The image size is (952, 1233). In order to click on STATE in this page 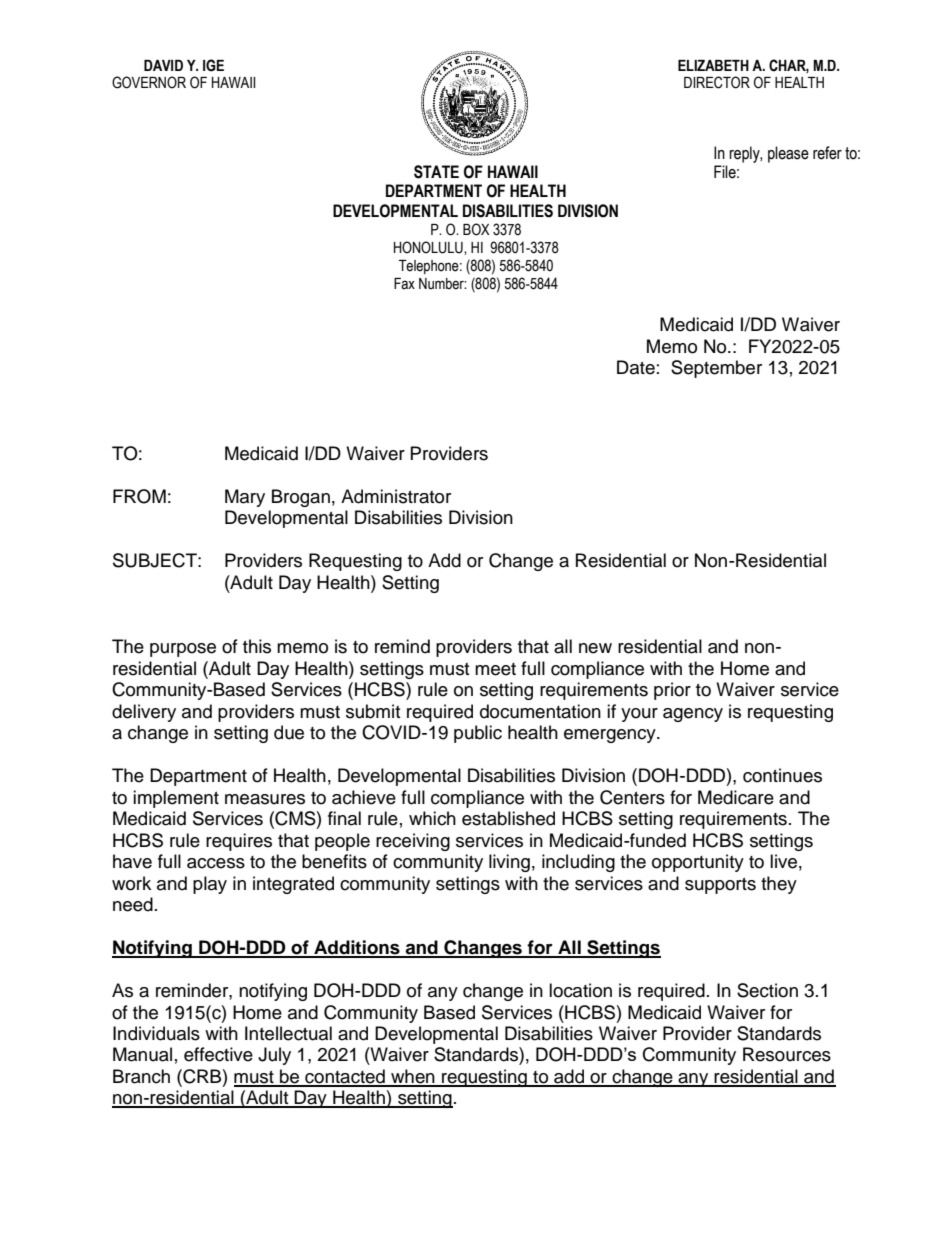, I will do `click(436, 172)`.
